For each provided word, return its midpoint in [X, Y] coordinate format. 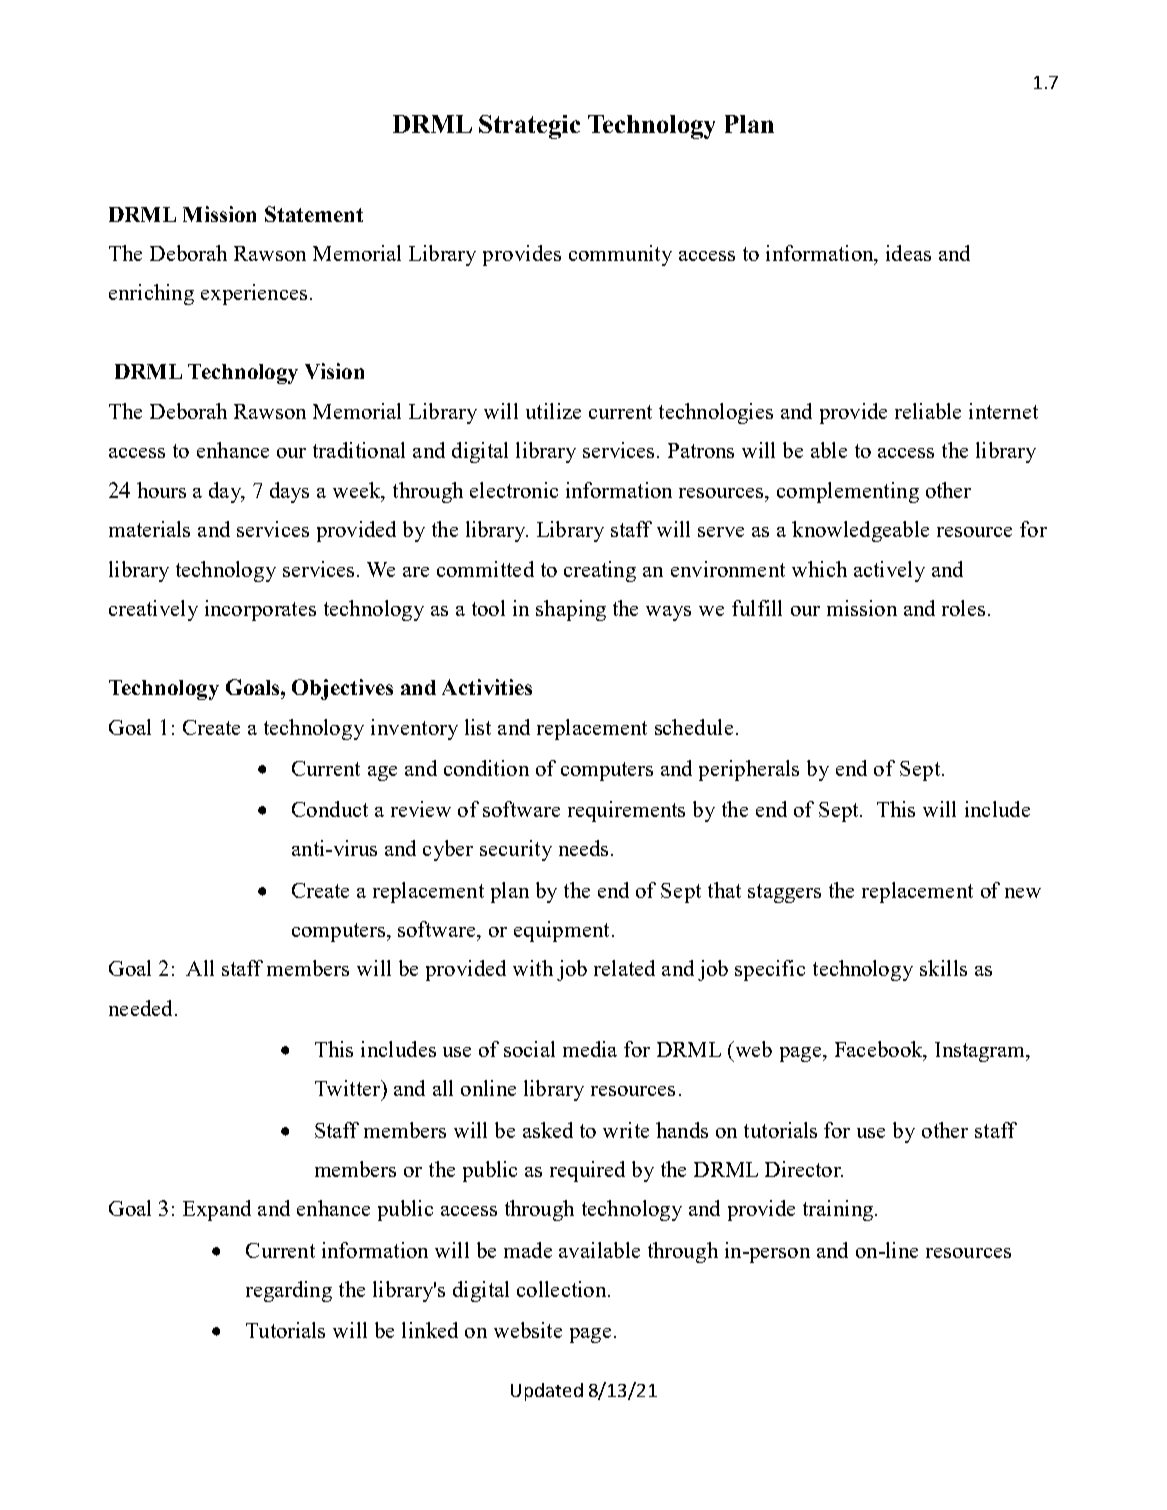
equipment [561, 931]
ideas [908, 253]
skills [943, 968]
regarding [289, 1291]
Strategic [529, 127]
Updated [547, 1392]
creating [600, 571]
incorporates [260, 610]
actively [889, 571]
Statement [314, 214]
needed [140, 1008]
